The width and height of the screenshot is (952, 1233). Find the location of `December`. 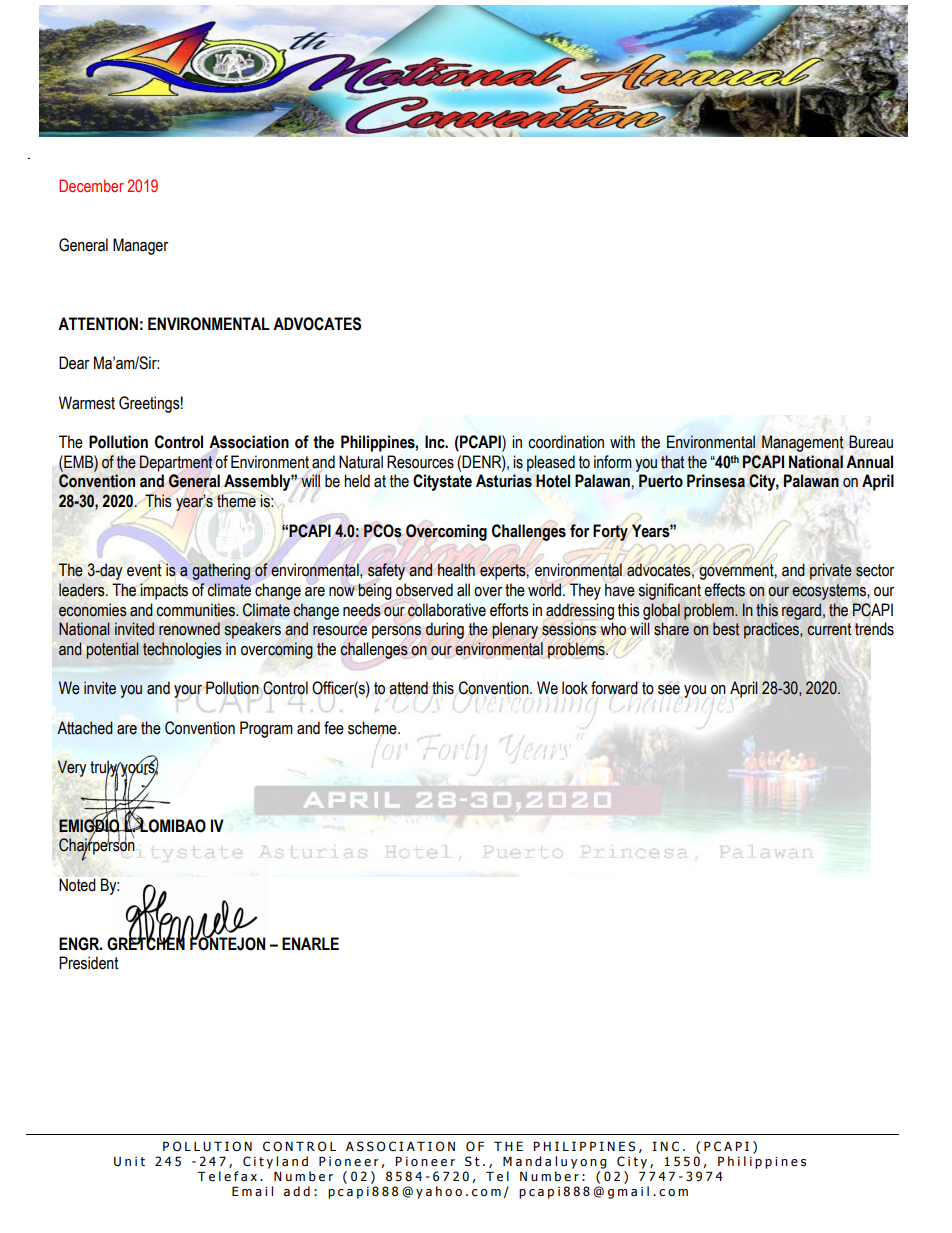

December is located at coordinates (91, 185).
